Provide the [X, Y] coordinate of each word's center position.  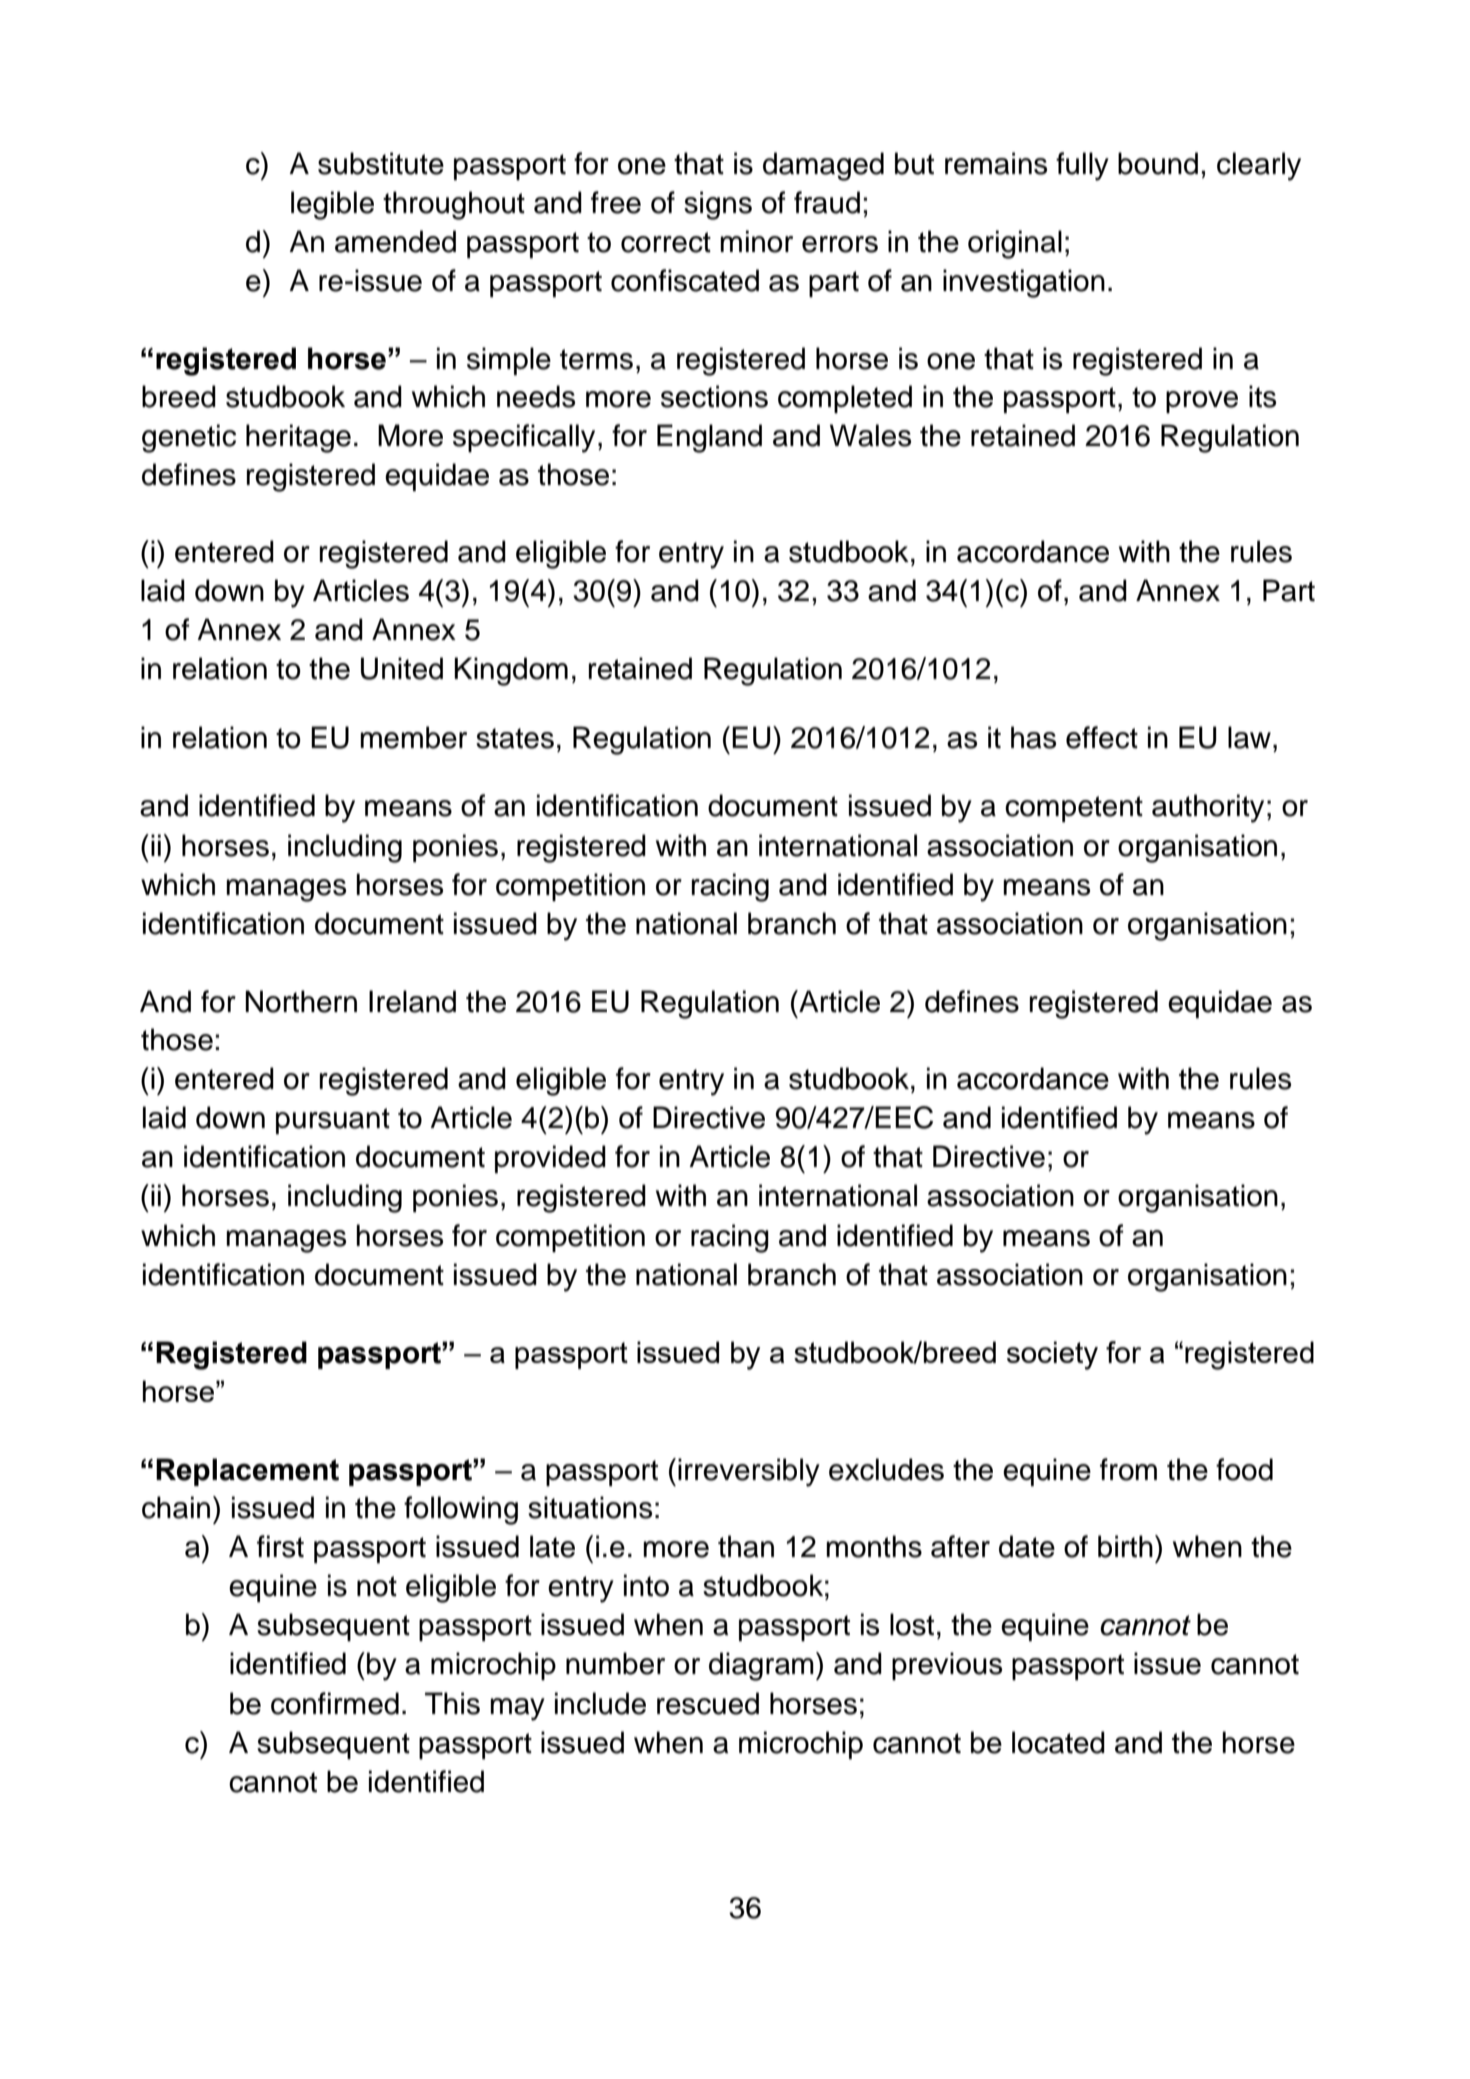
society [1052, 1355]
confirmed [335, 1703]
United [402, 668]
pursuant [333, 1121]
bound [1158, 163]
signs [718, 205]
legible [332, 205]
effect [1102, 737]
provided [550, 1159]
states [515, 738]
